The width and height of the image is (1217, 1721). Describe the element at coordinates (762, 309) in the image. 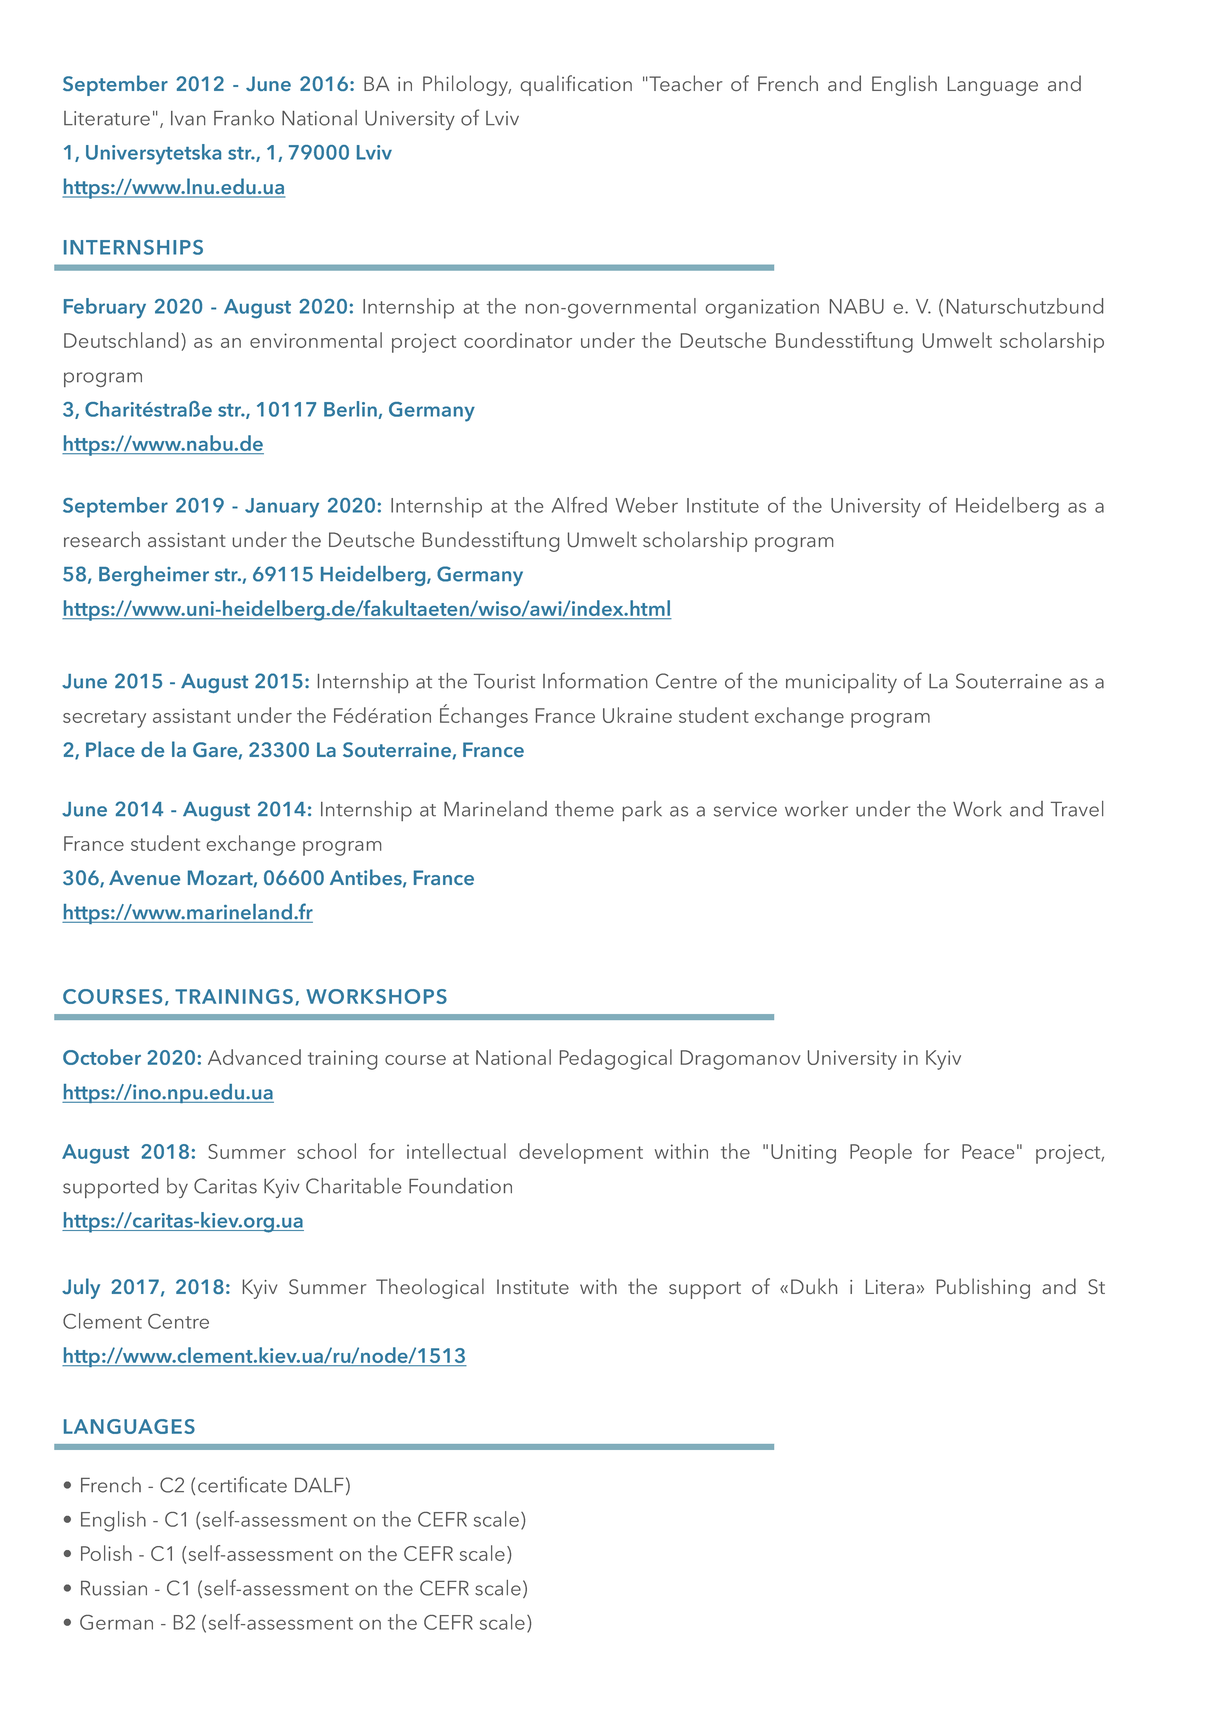

I see `organization` at that location.
